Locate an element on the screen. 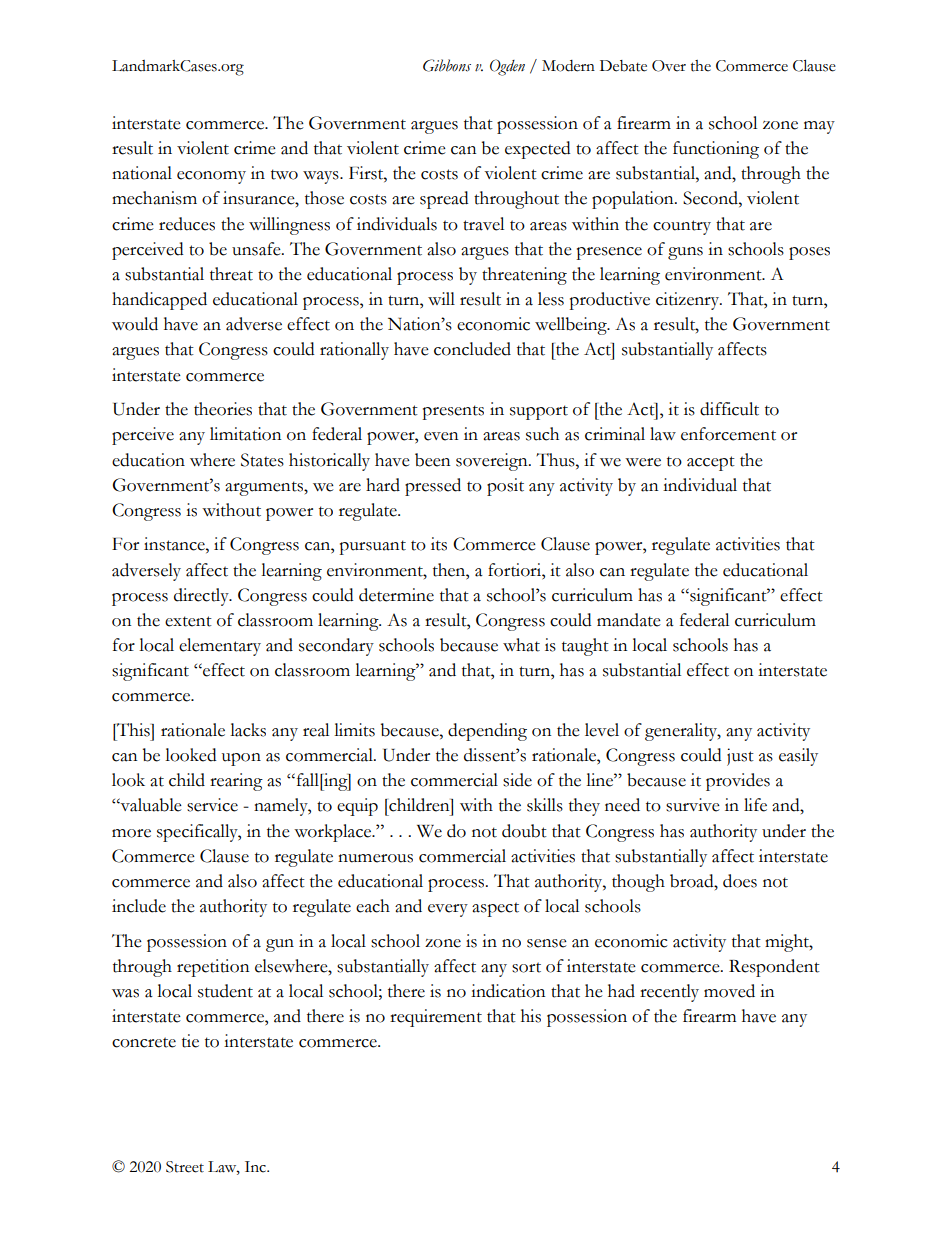  Gibbons is located at coordinates (447, 65).
